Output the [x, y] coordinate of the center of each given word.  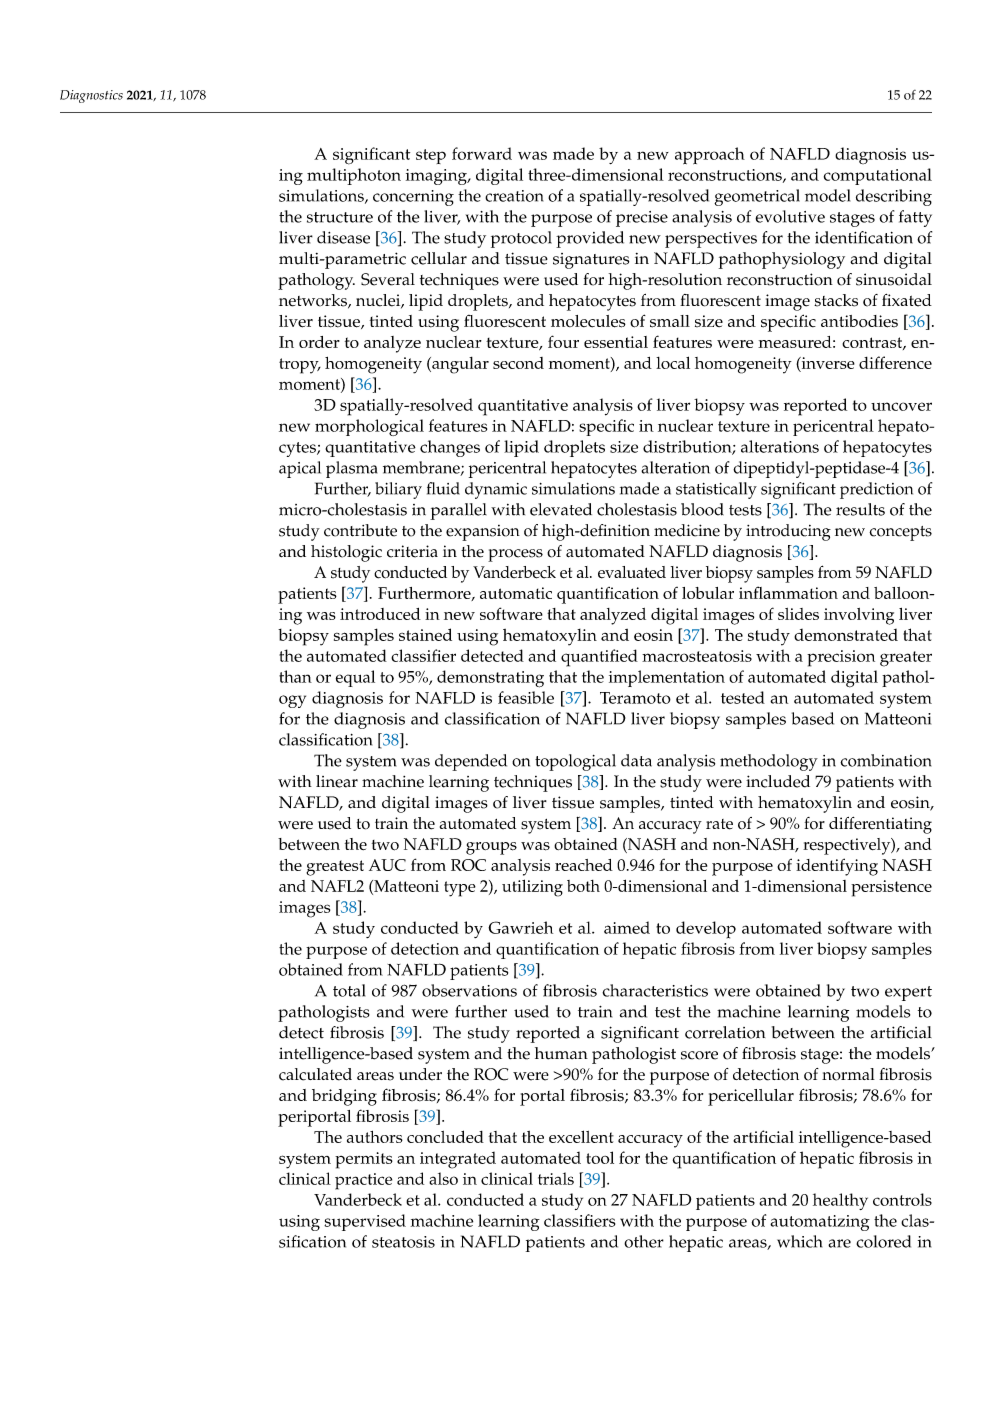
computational [878, 176]
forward [482, 153]
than [295, 676]
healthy [840, 1201]
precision [841, 658]
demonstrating [490, 679]
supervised [365, 1222]
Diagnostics [91, 96]
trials [556, 1178]
